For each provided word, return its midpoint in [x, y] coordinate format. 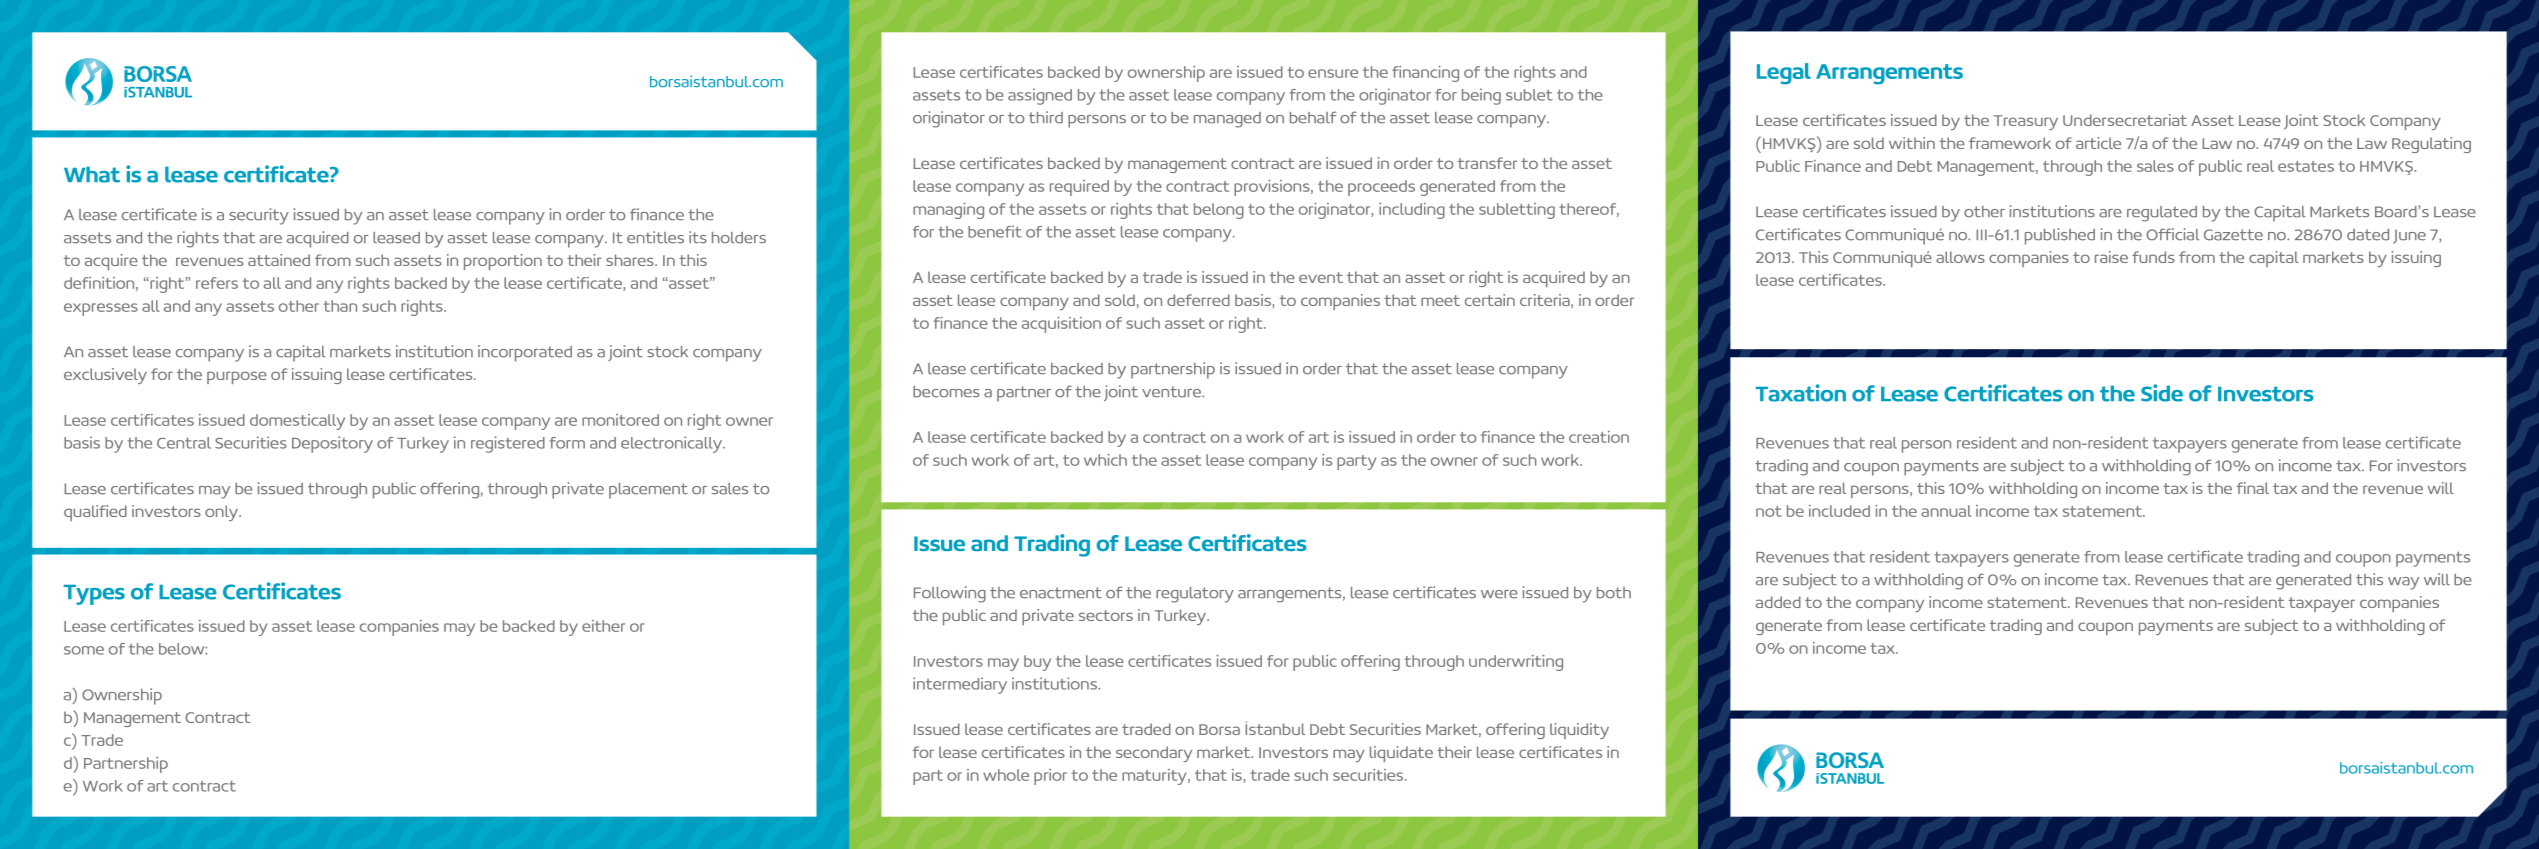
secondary [1154, 754]
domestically [297, 422]
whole [1006, 775]
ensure [1333, 73]
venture [1172, 392]
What [92, 174]
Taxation [1801, 393]
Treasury [2026, 122]
